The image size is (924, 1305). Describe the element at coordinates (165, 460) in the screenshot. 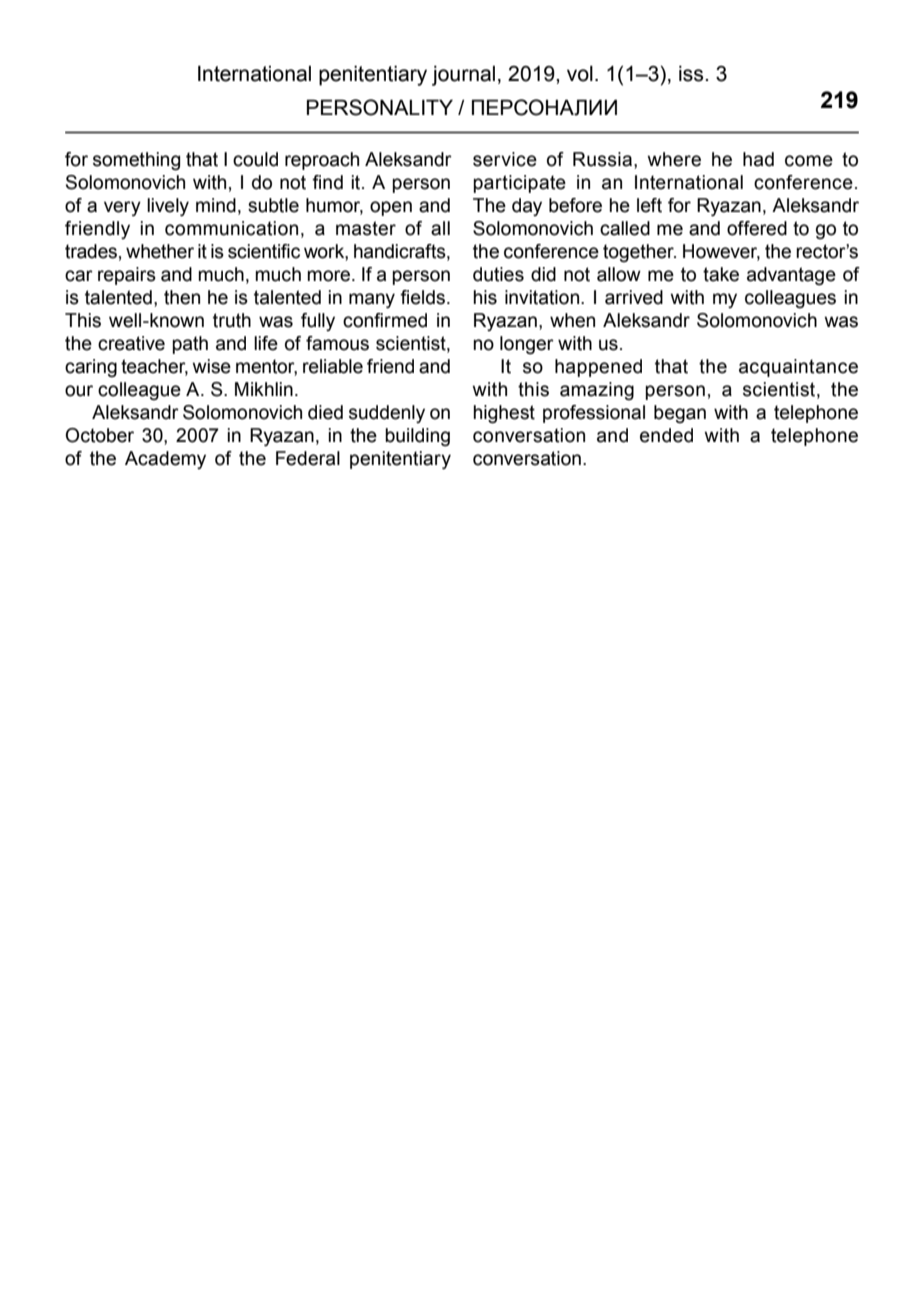

I see `Academy` at that location.
